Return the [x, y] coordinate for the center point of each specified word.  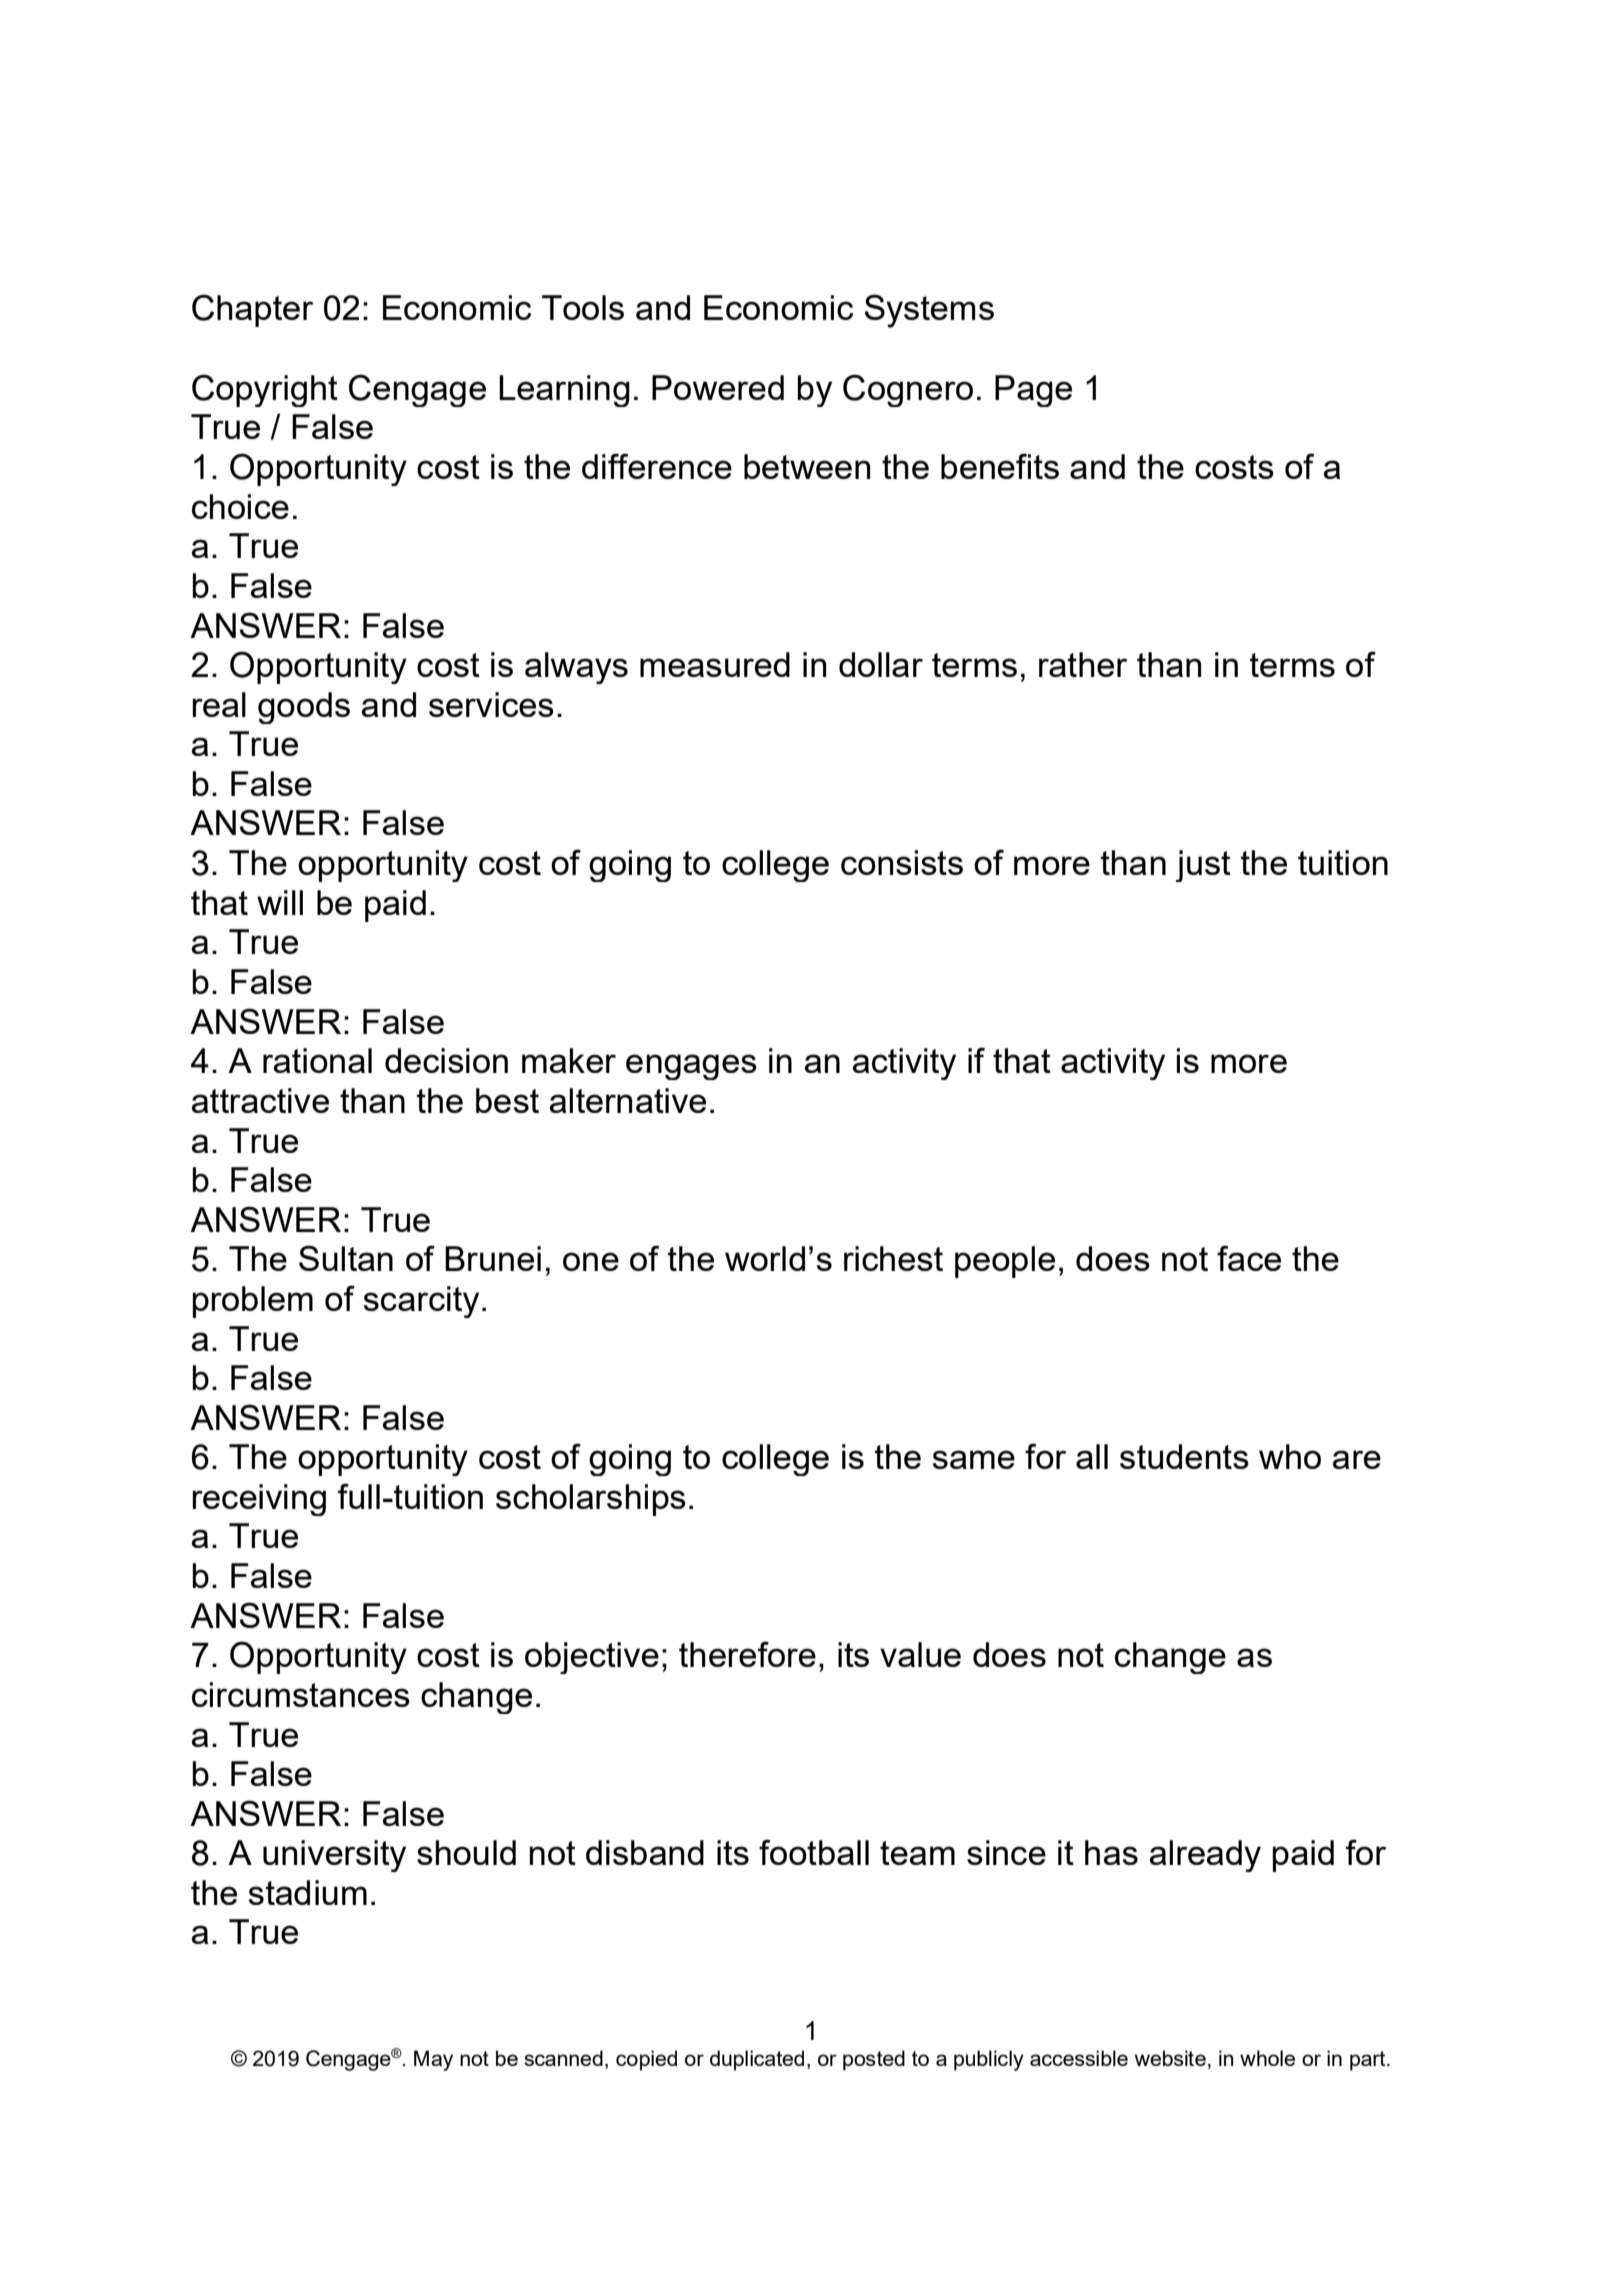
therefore [747, 1654]
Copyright [265, 390]
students [1184, 1456]
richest [893, 1258]
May [433, 2060]
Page [1033, 391]
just [1203, 866]
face [1249, 1258]
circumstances [301, 1694]
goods [304, 708]
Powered [718, 387]
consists [902, 862]
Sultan [346, 1258]
